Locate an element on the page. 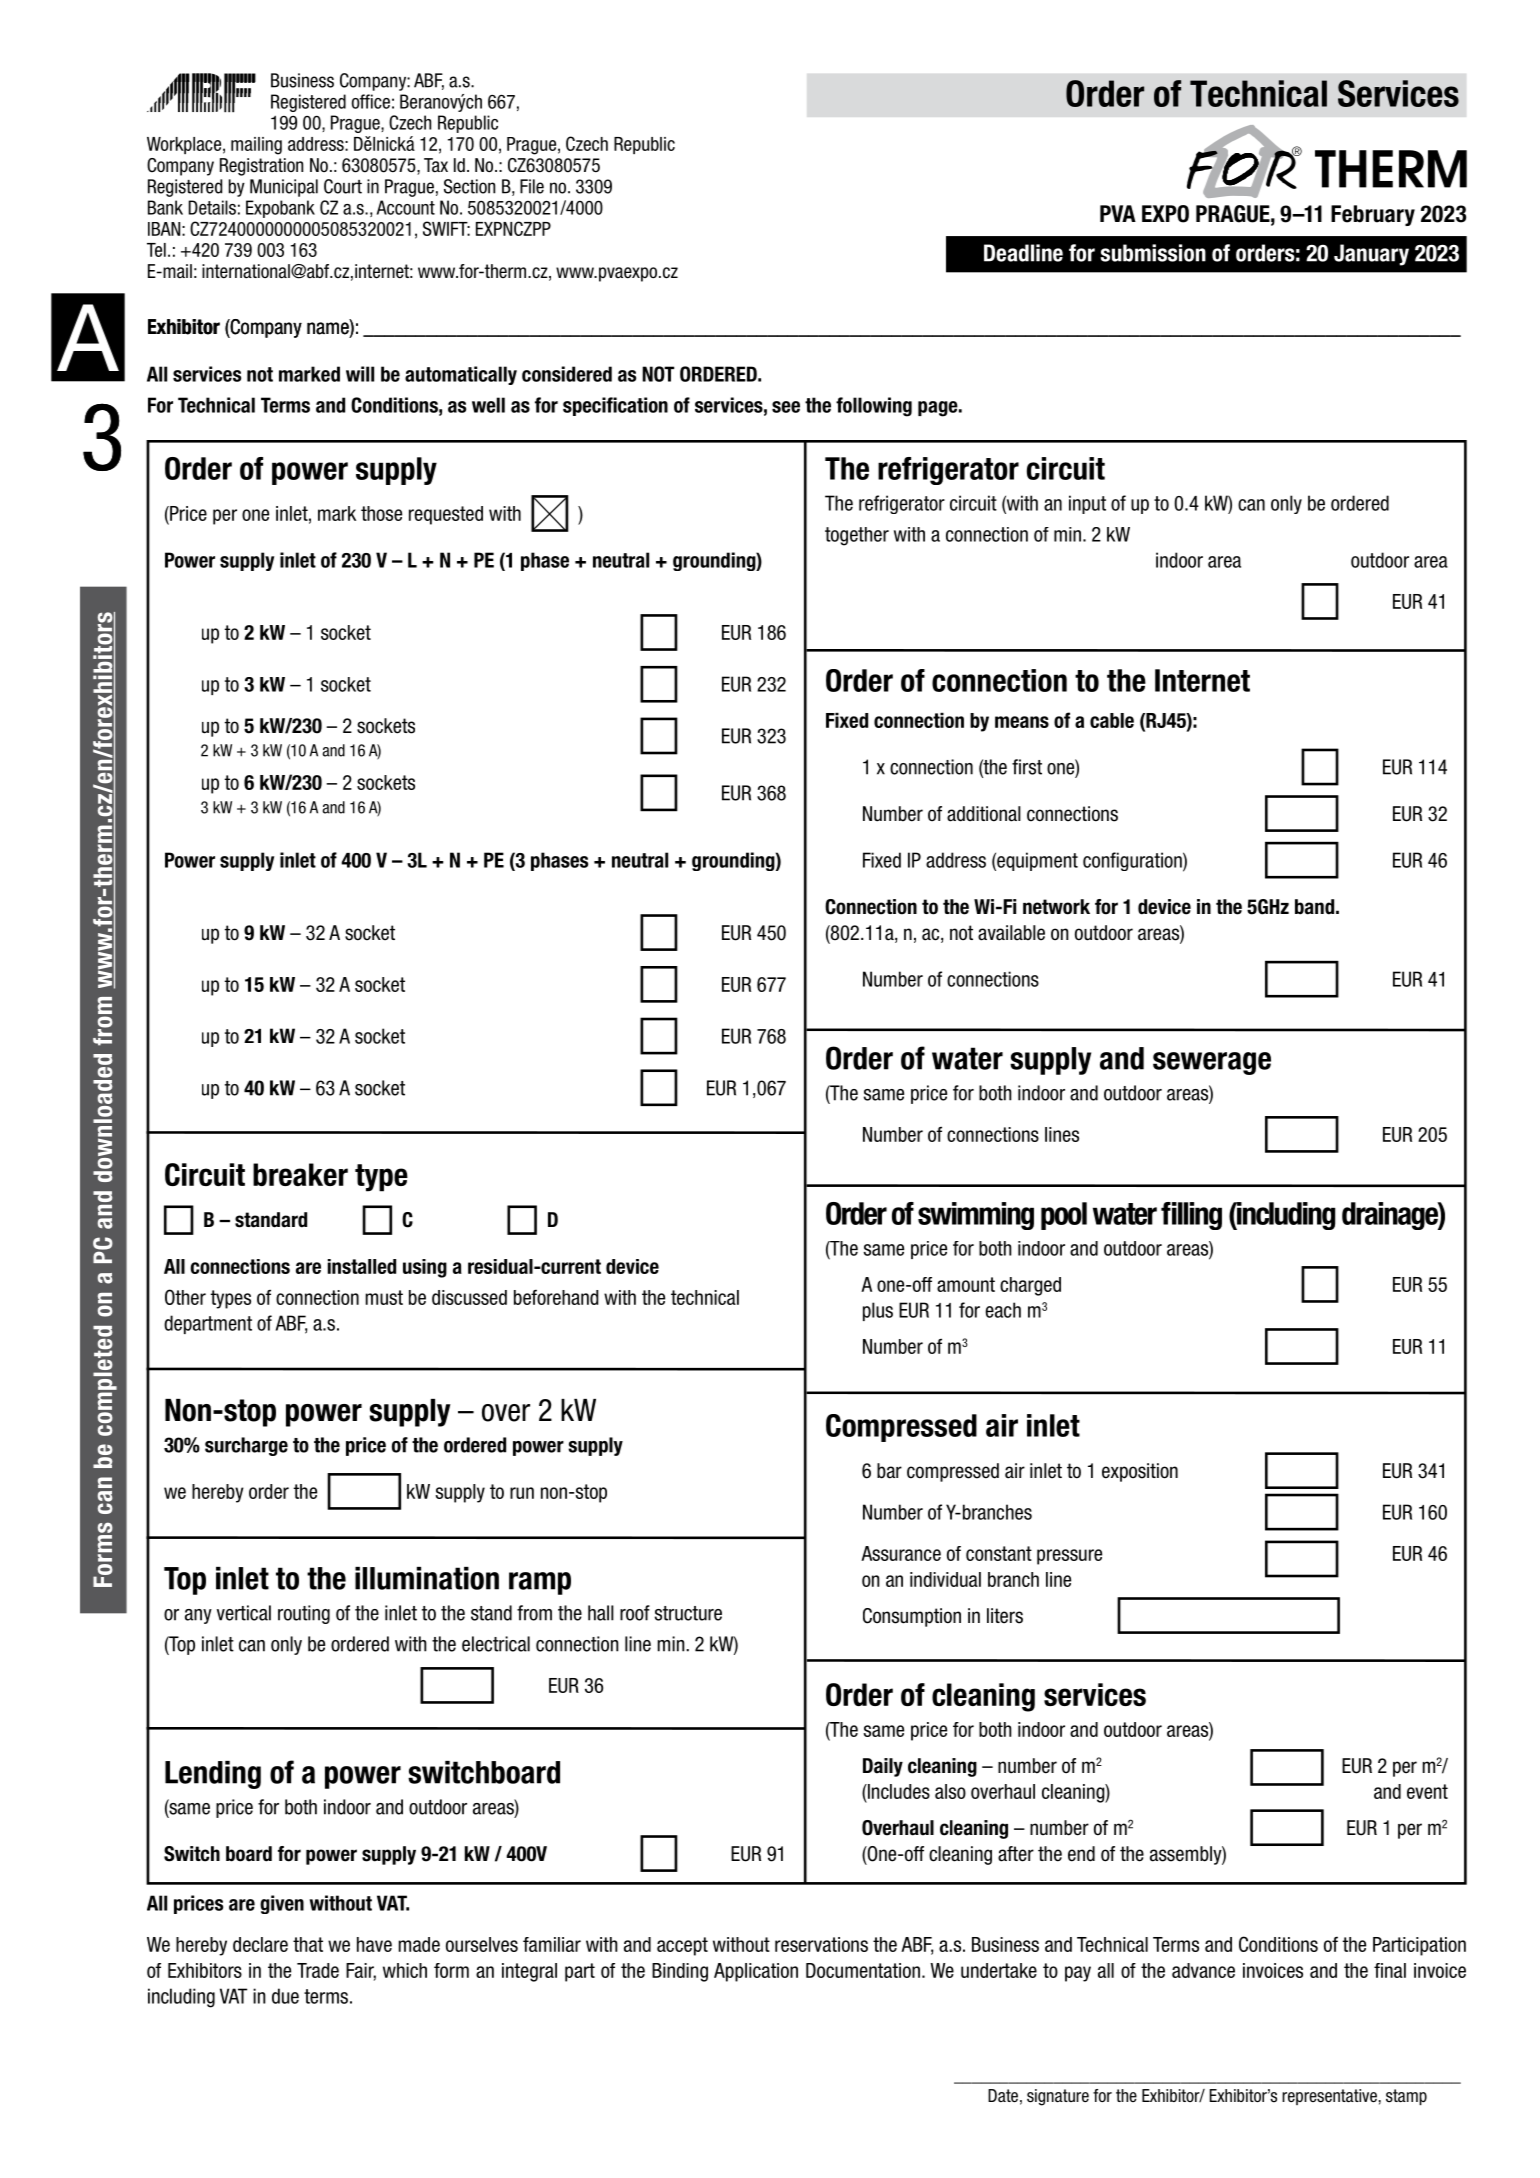 This page has width=1540, height=2178. File is located at coordinates (532, 186).
